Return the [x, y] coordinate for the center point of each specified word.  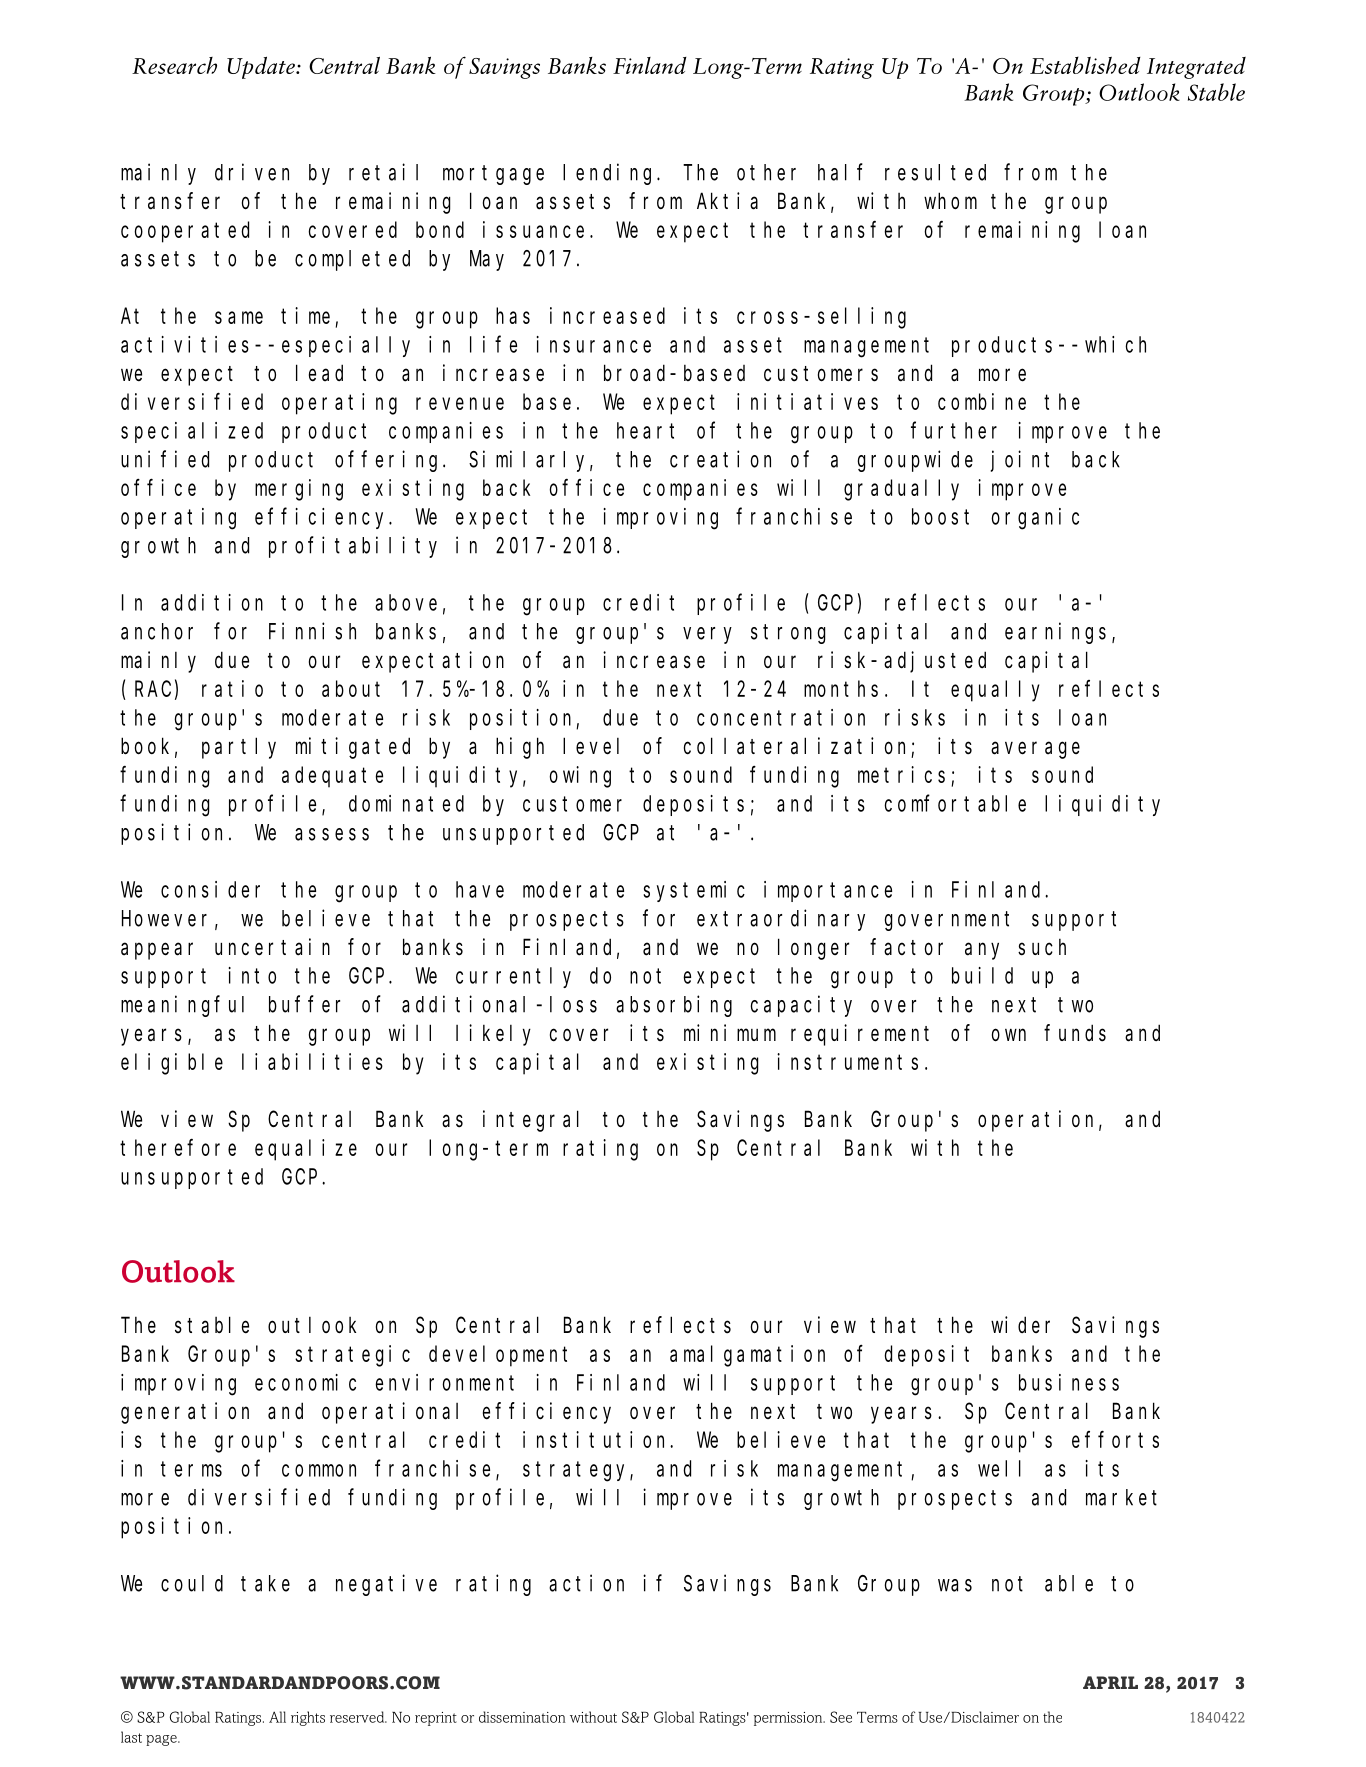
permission [789, 1719]
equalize [306, 1150]
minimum [730, 1032]
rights [308, 1718]
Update [262, 68]
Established [1085, 65]
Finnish [312, 631]
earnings [1055, 633]
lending [610, 174]
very [707, 635]
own [1009, 1035]
